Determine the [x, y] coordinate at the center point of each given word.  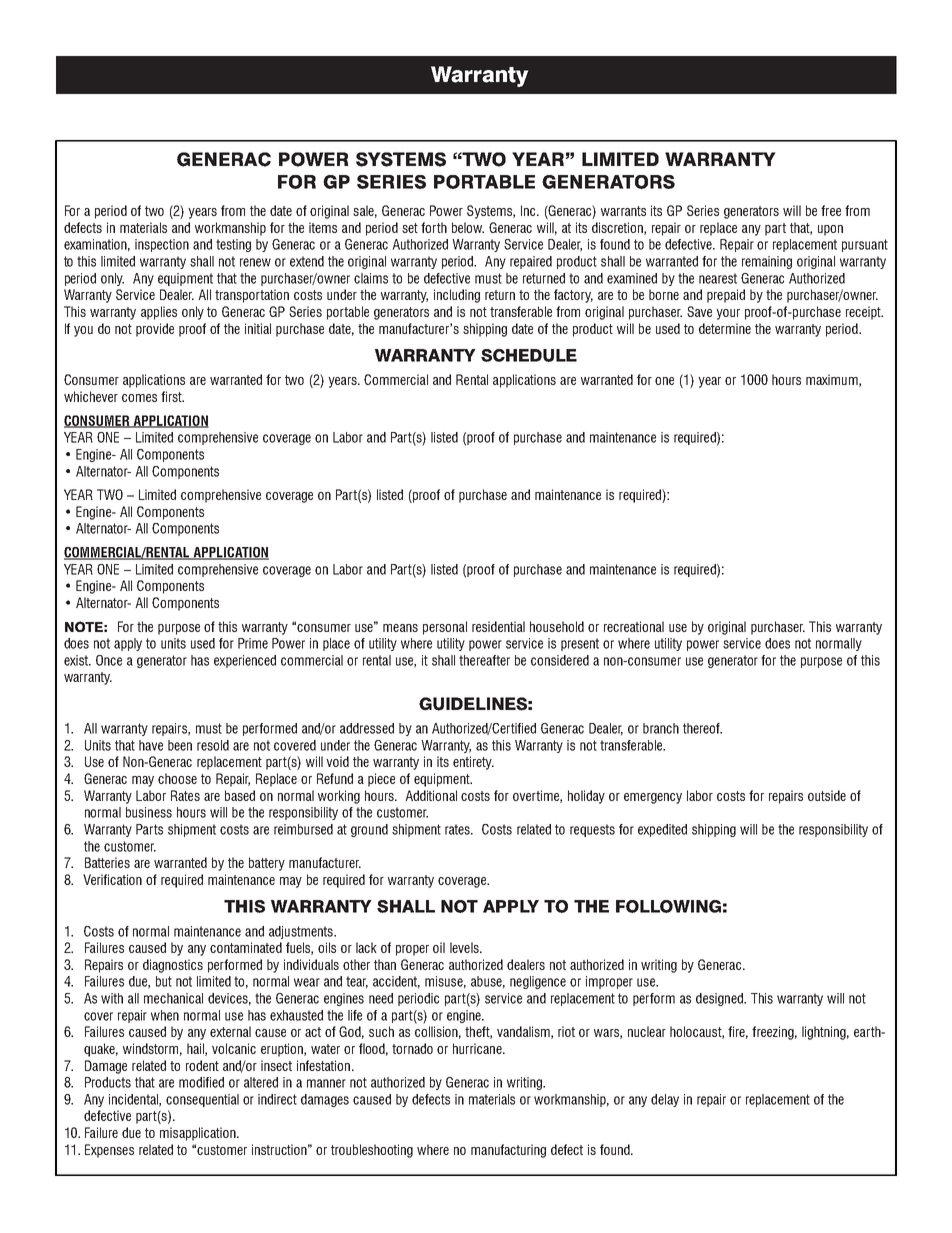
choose [177, 778]
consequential [202, 1100]
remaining [767, 262]
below [468, 227]
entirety [473, 763]
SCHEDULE [529, 355]
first [172, 396]
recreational [634, 626]
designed [720, 999]
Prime [253, 643]
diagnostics [173, 966]
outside [827, 795]
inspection [162, 245]
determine [725, 328]
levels [465, 947]
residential [498, 626]
